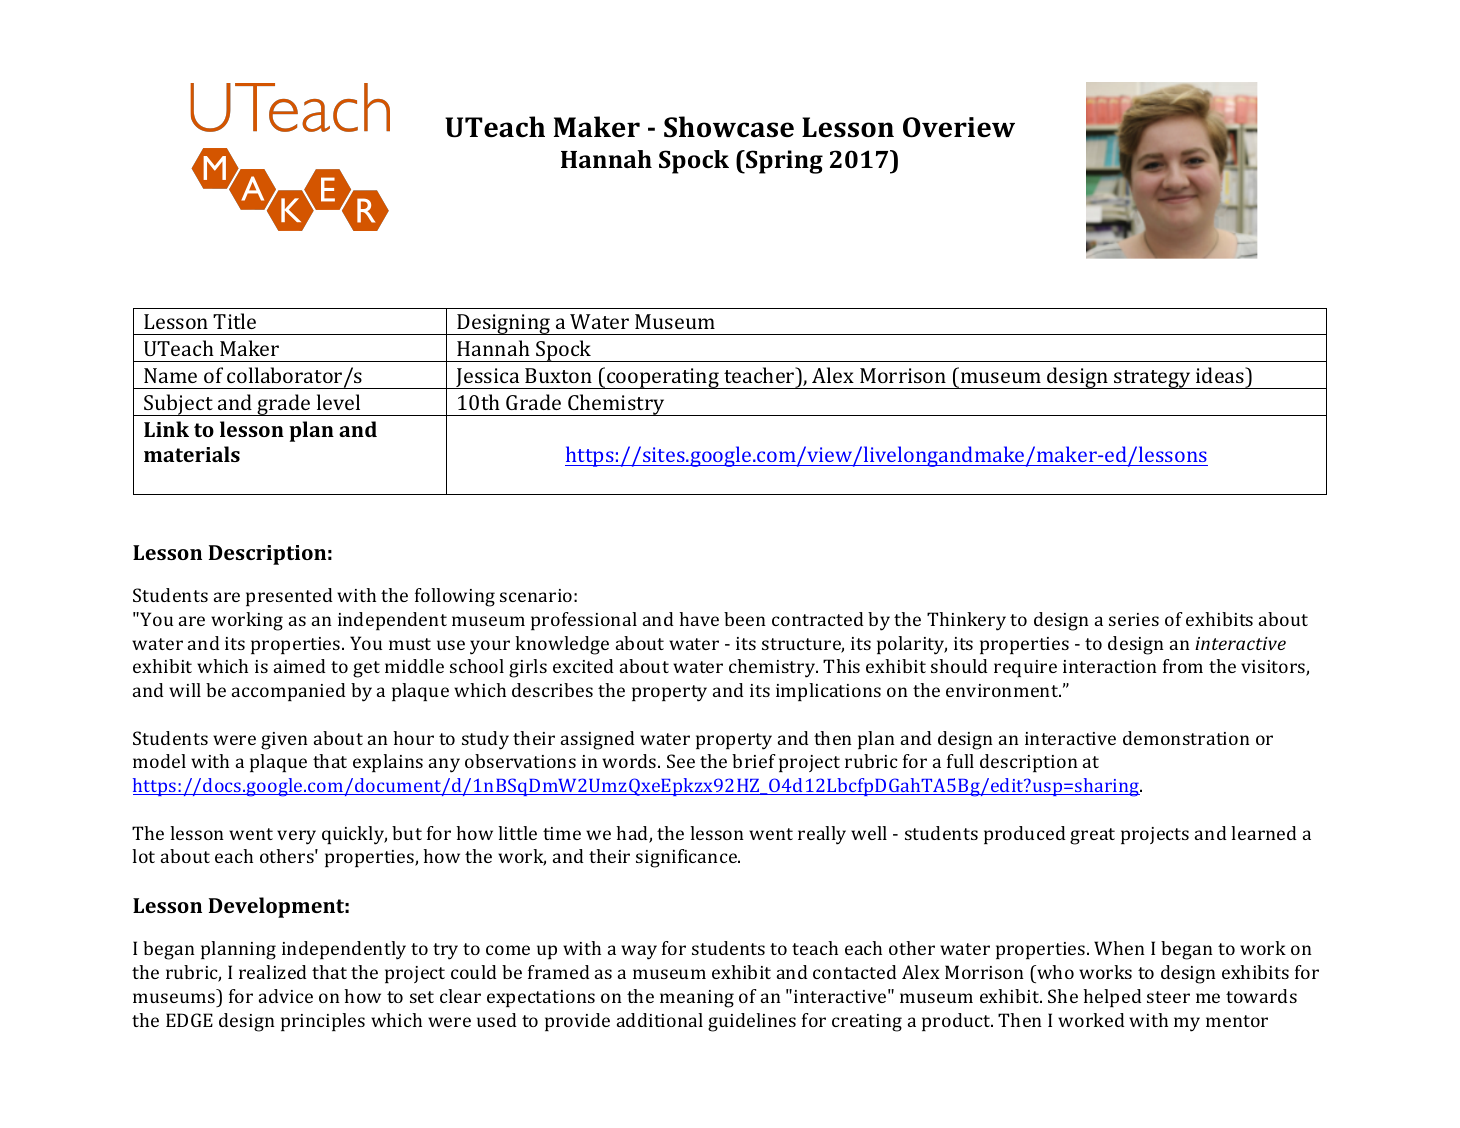 The image size is (1460, 1128). Describe the element at coordinates (745, 619) in the screenshot. I see `been` at that location.
